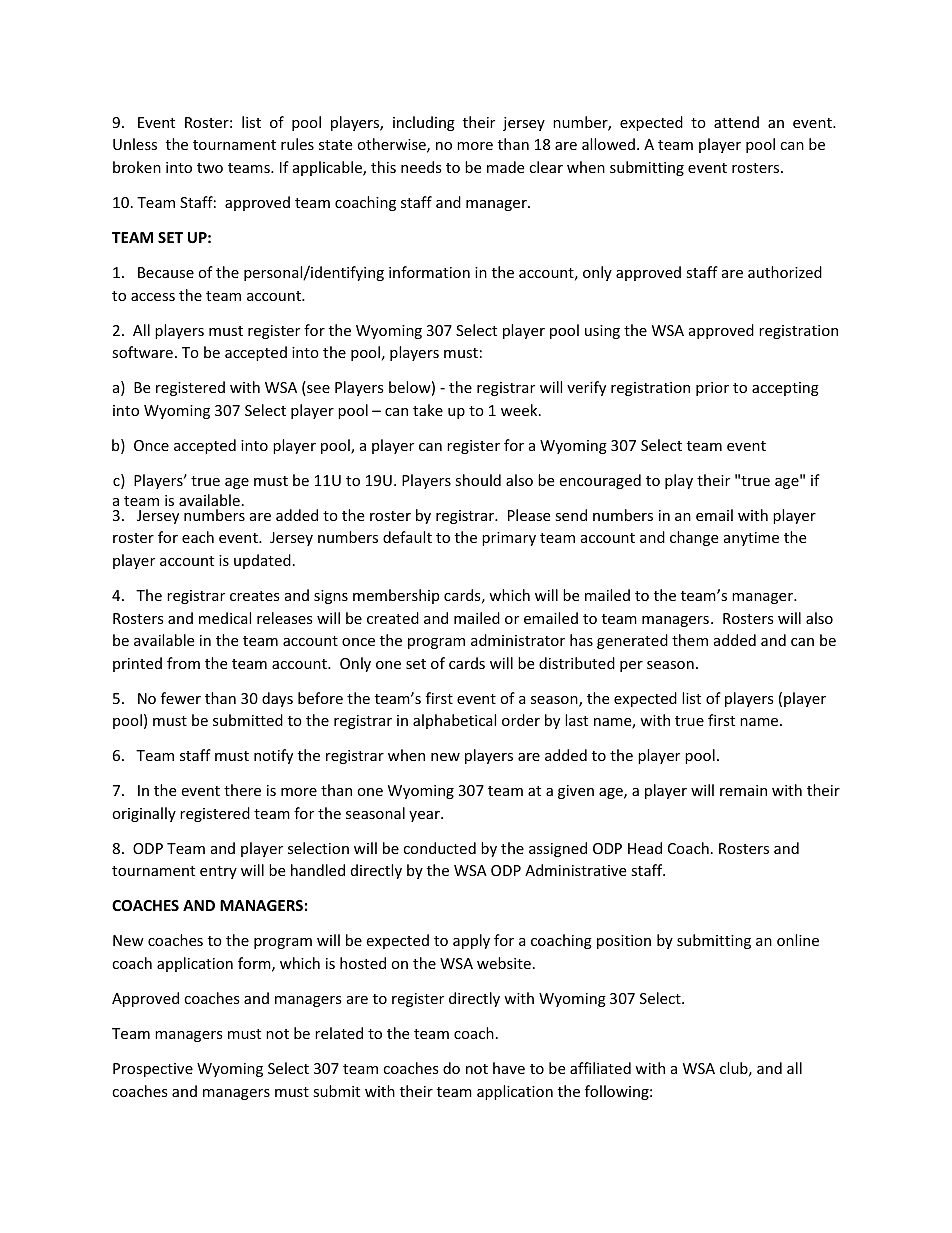 This screenshot has height=1233, width=952. I want to click on take, so click(428, 410).
